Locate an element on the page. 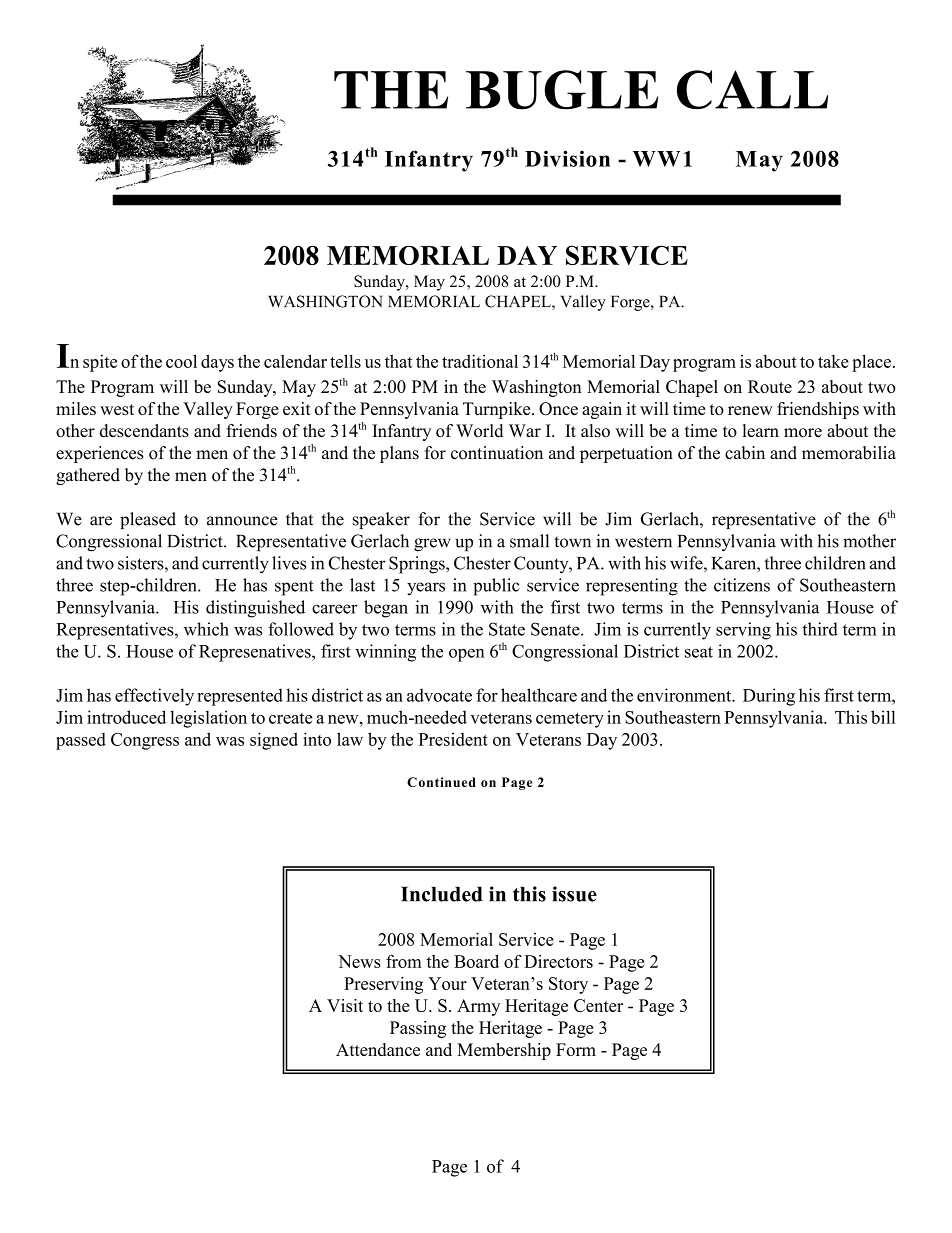 Image resolution: width=952 pixels, height=1233 pixels. CALL is located at coordinates (752, 89).
